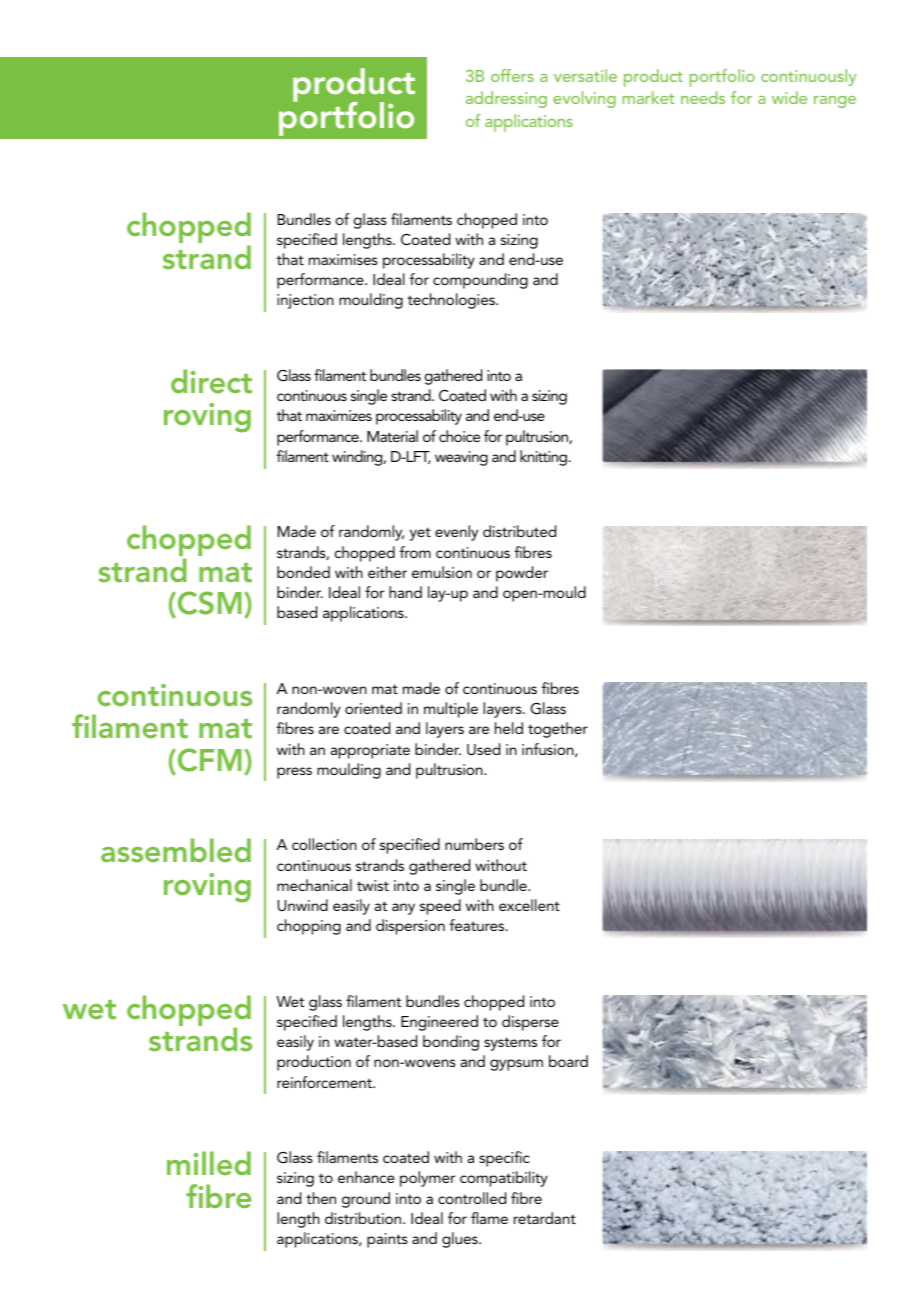  I want to click on choice, so click(459, 436).
